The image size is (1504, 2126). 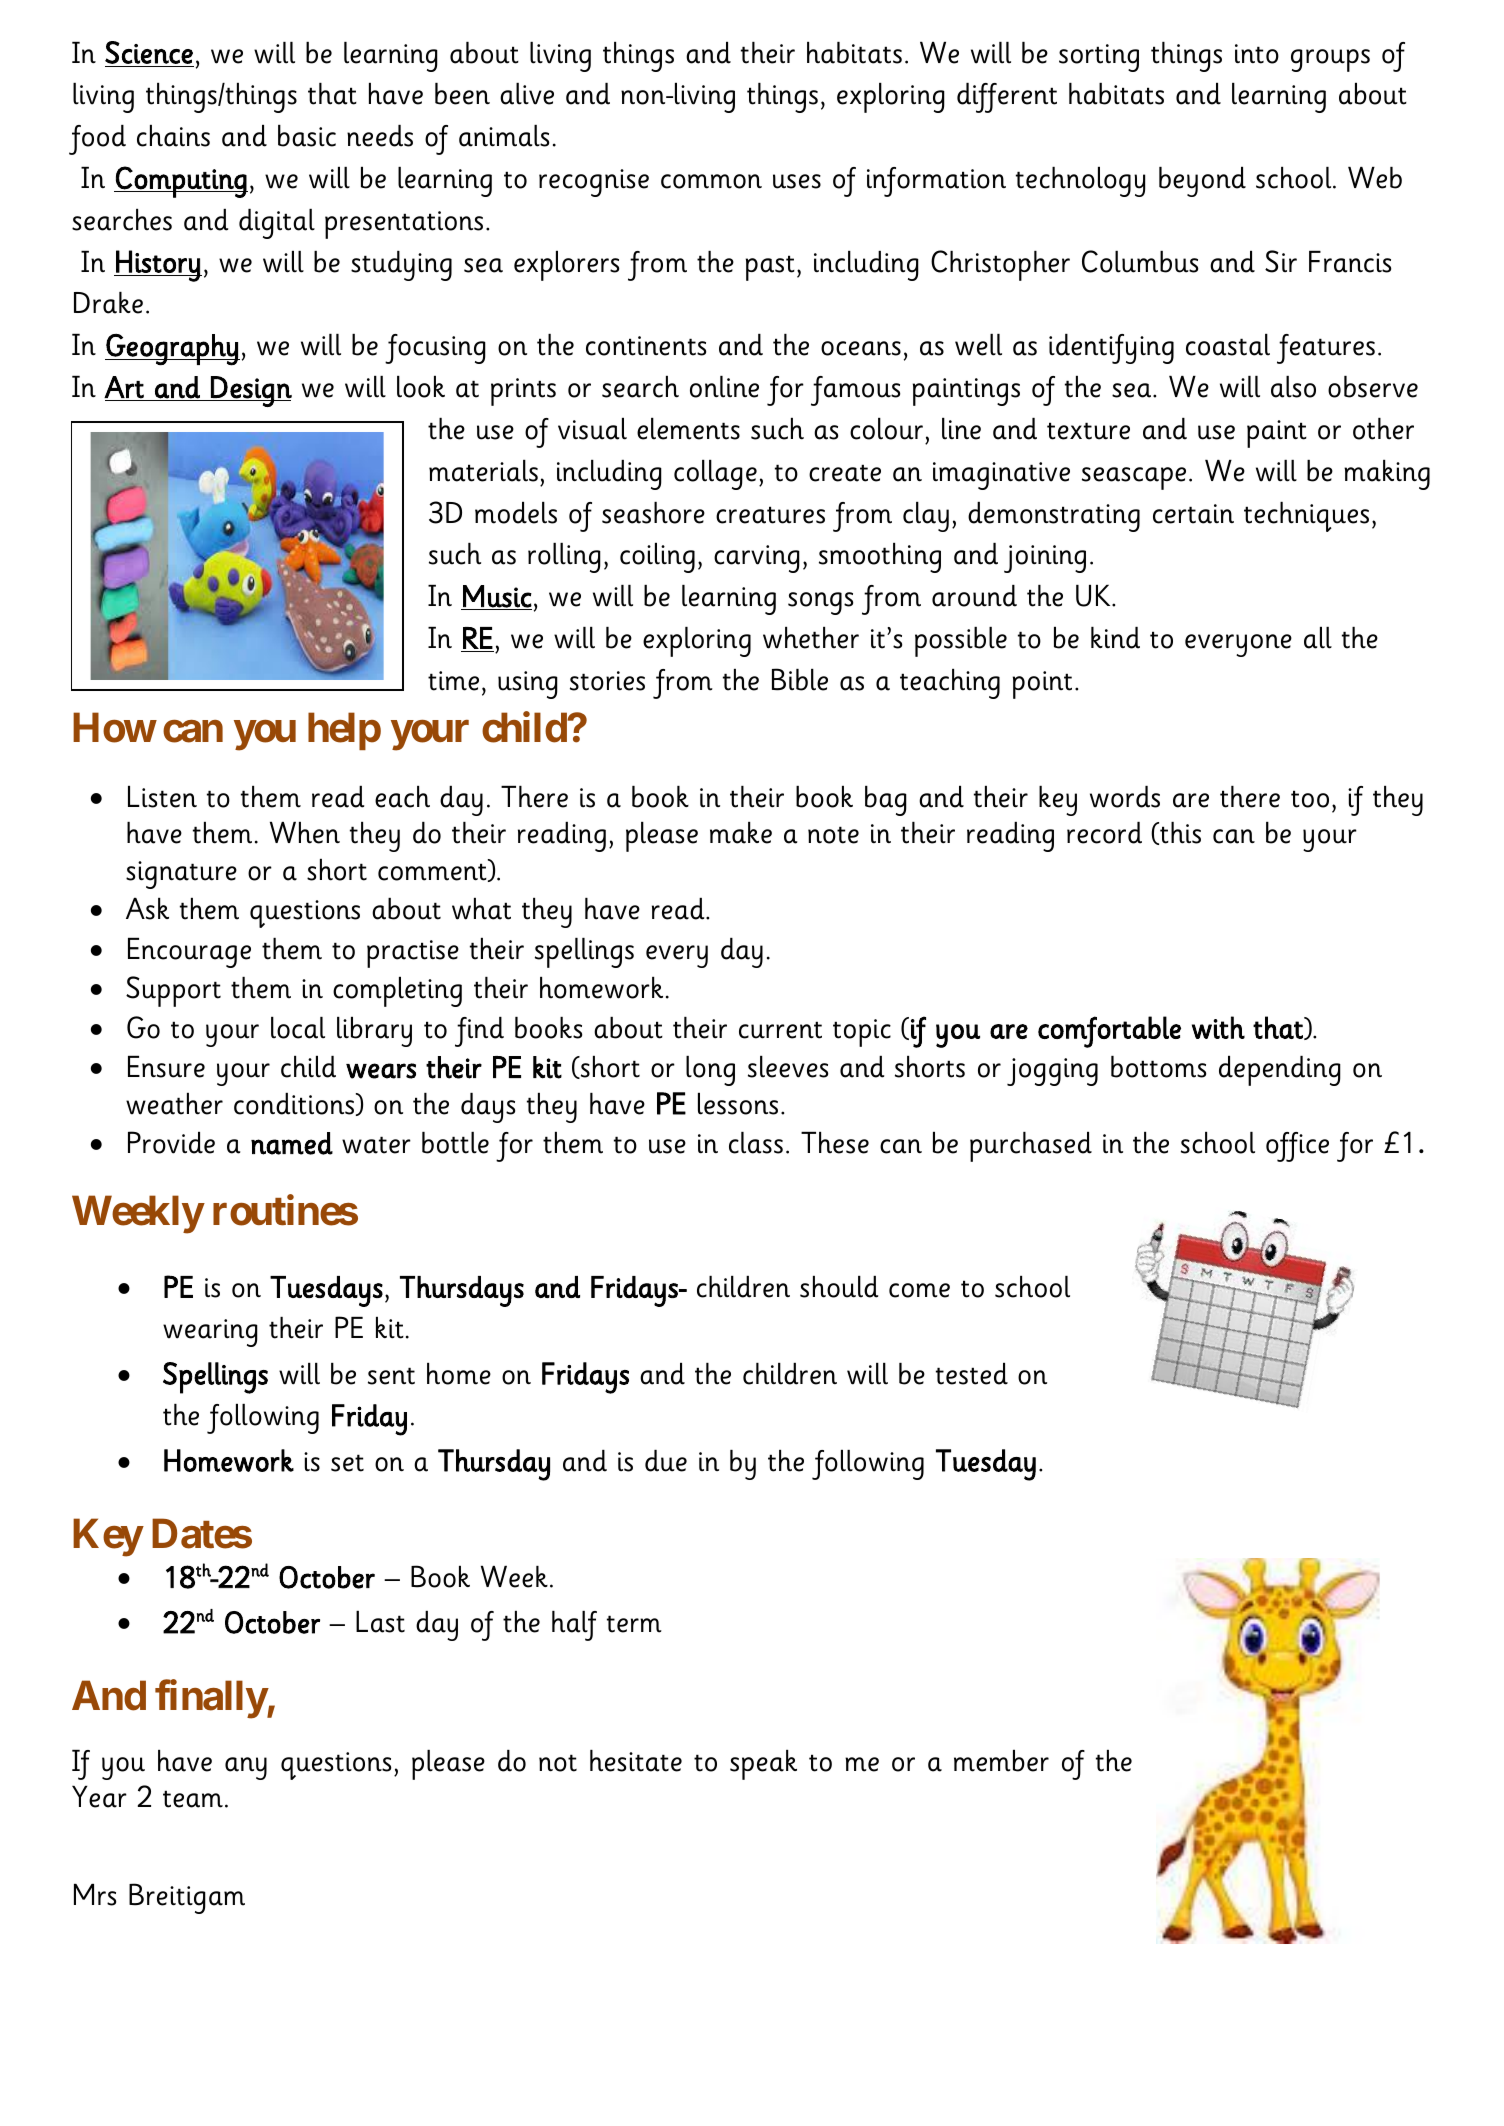 I want to click on this, so click(x=1179, y=833).
